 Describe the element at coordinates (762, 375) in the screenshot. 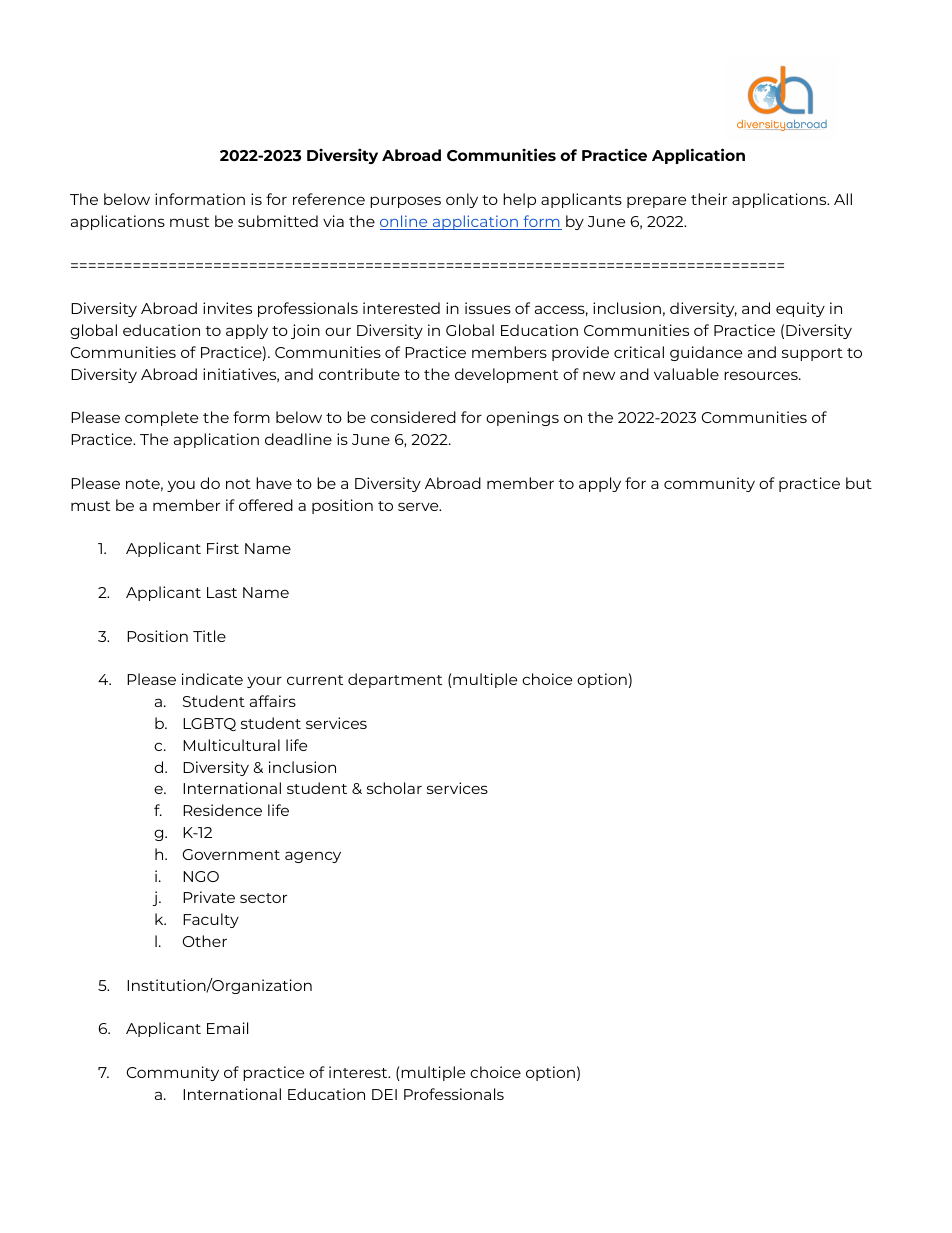

I see `resources` at that location.
